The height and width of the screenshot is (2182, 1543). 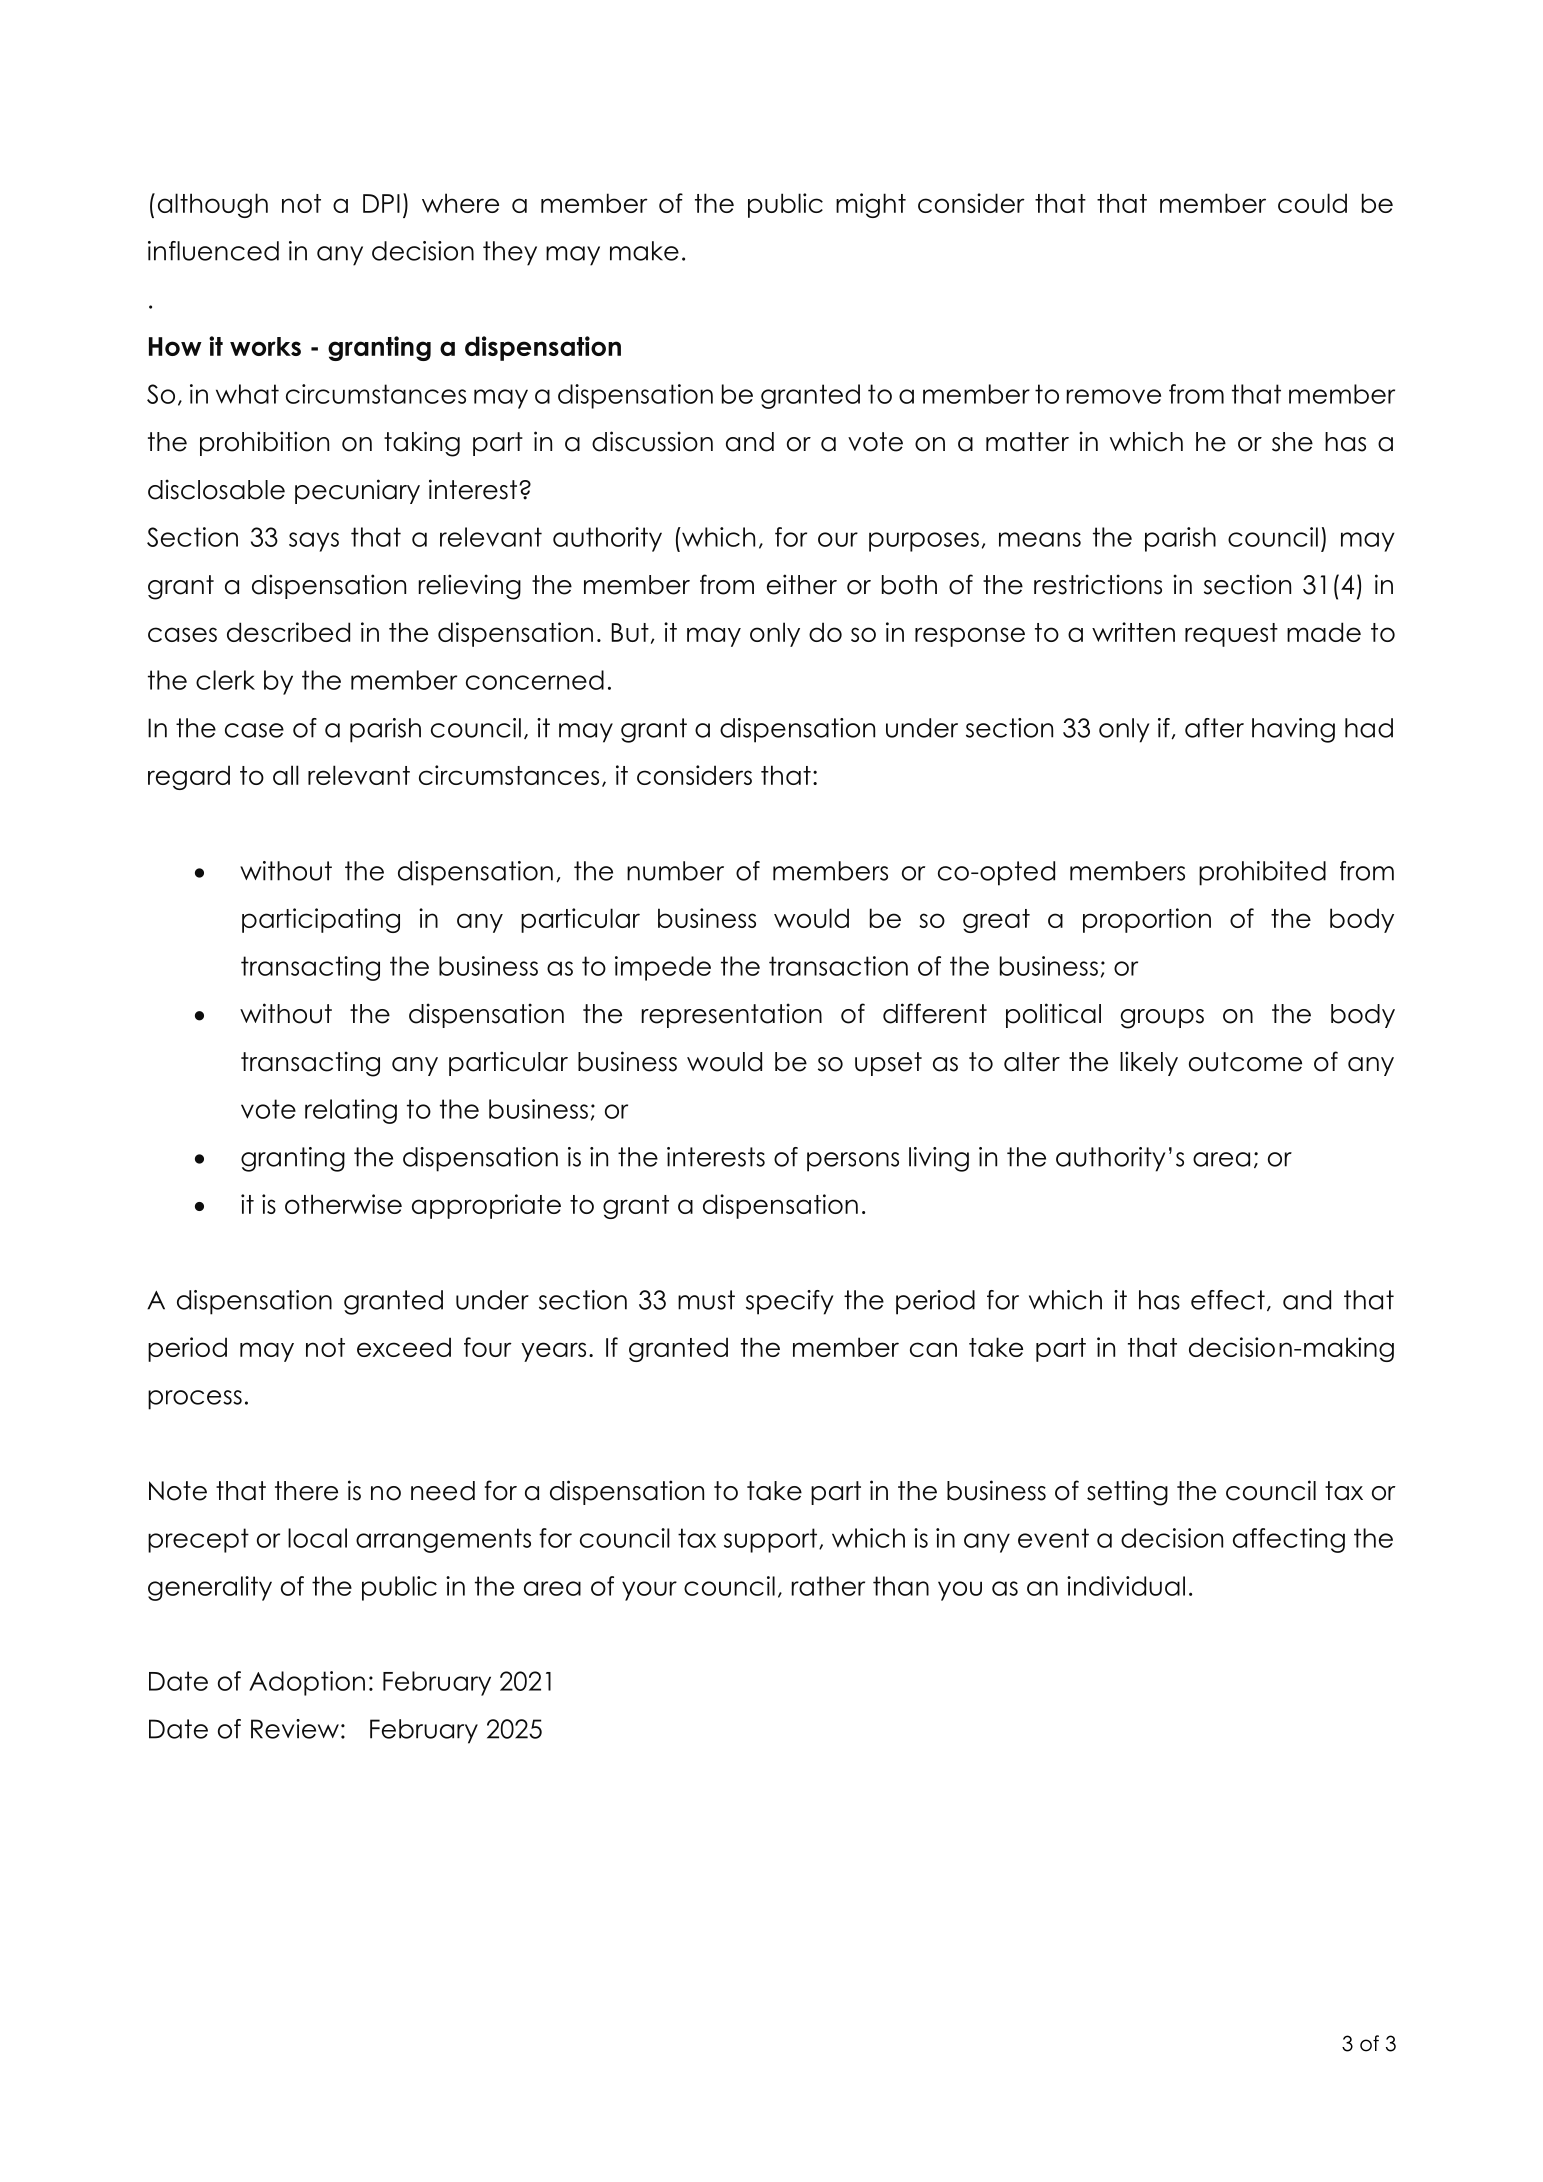 I want to click on exceed, so click(x=404, y=1347).
